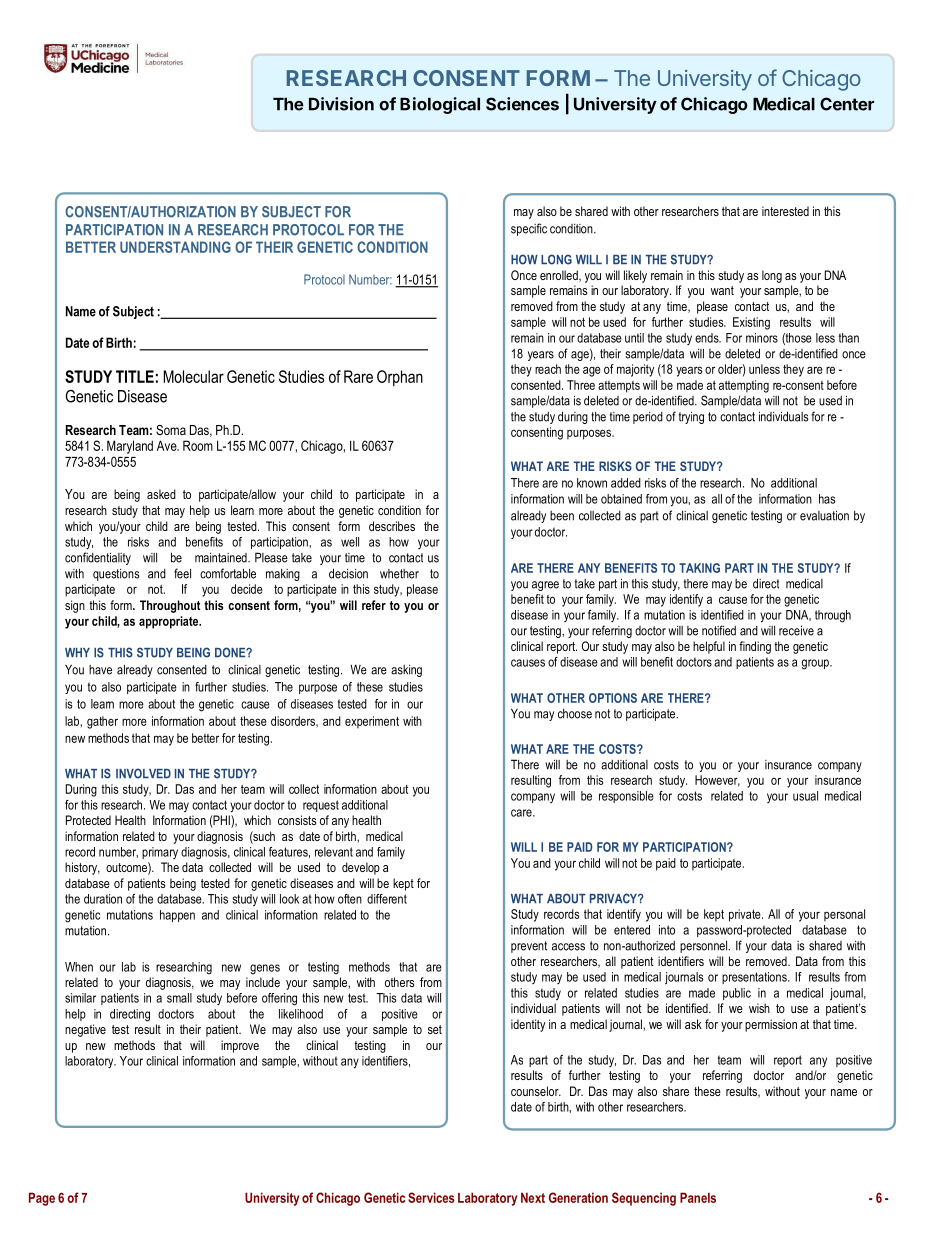 The width and height of the screenshot is (952, 1233). Describe the element at coordinates (406, 671) in the screenshot. I see `asking` at that location.
